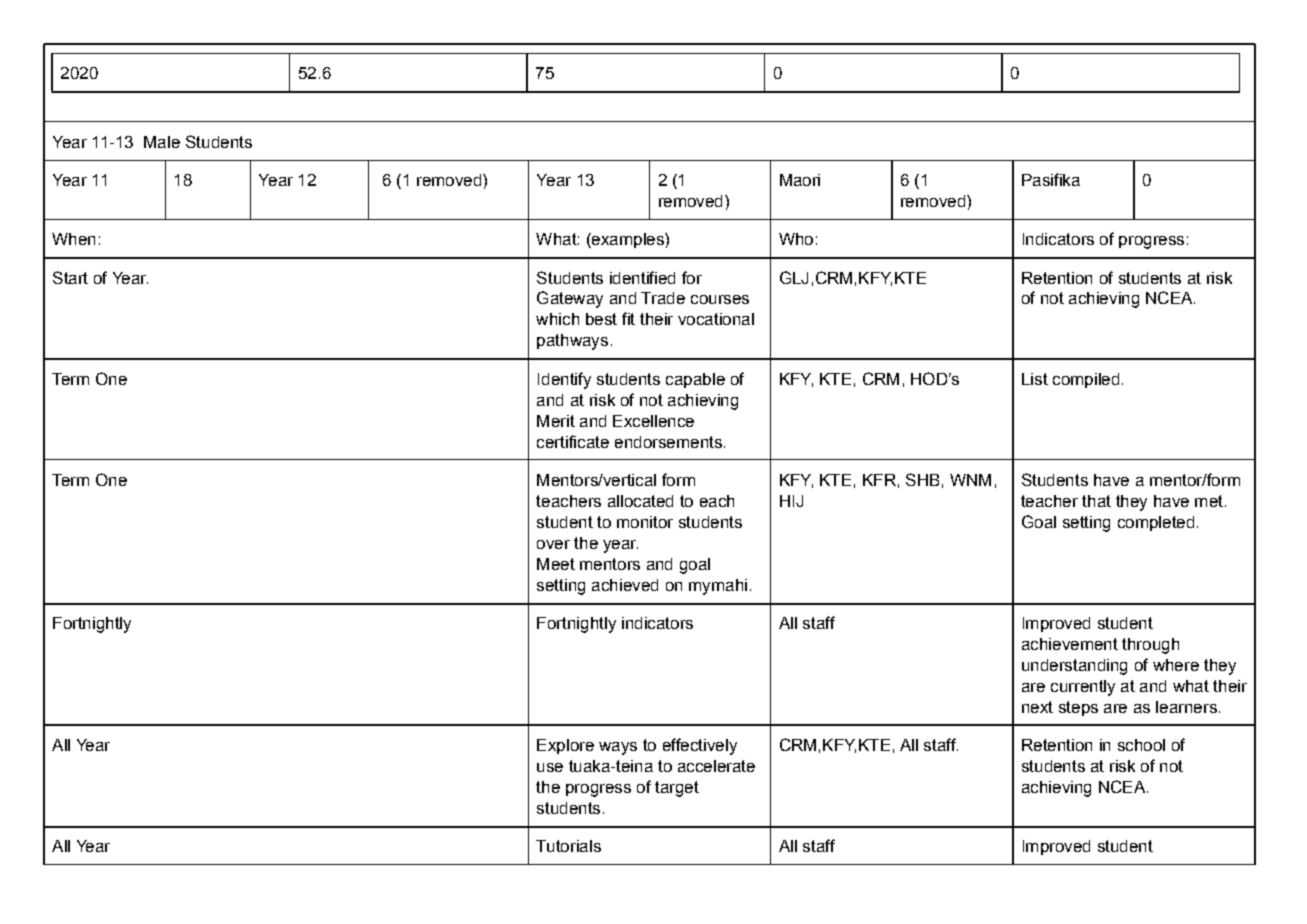  I want to click on Maori, so click(800, 180).
